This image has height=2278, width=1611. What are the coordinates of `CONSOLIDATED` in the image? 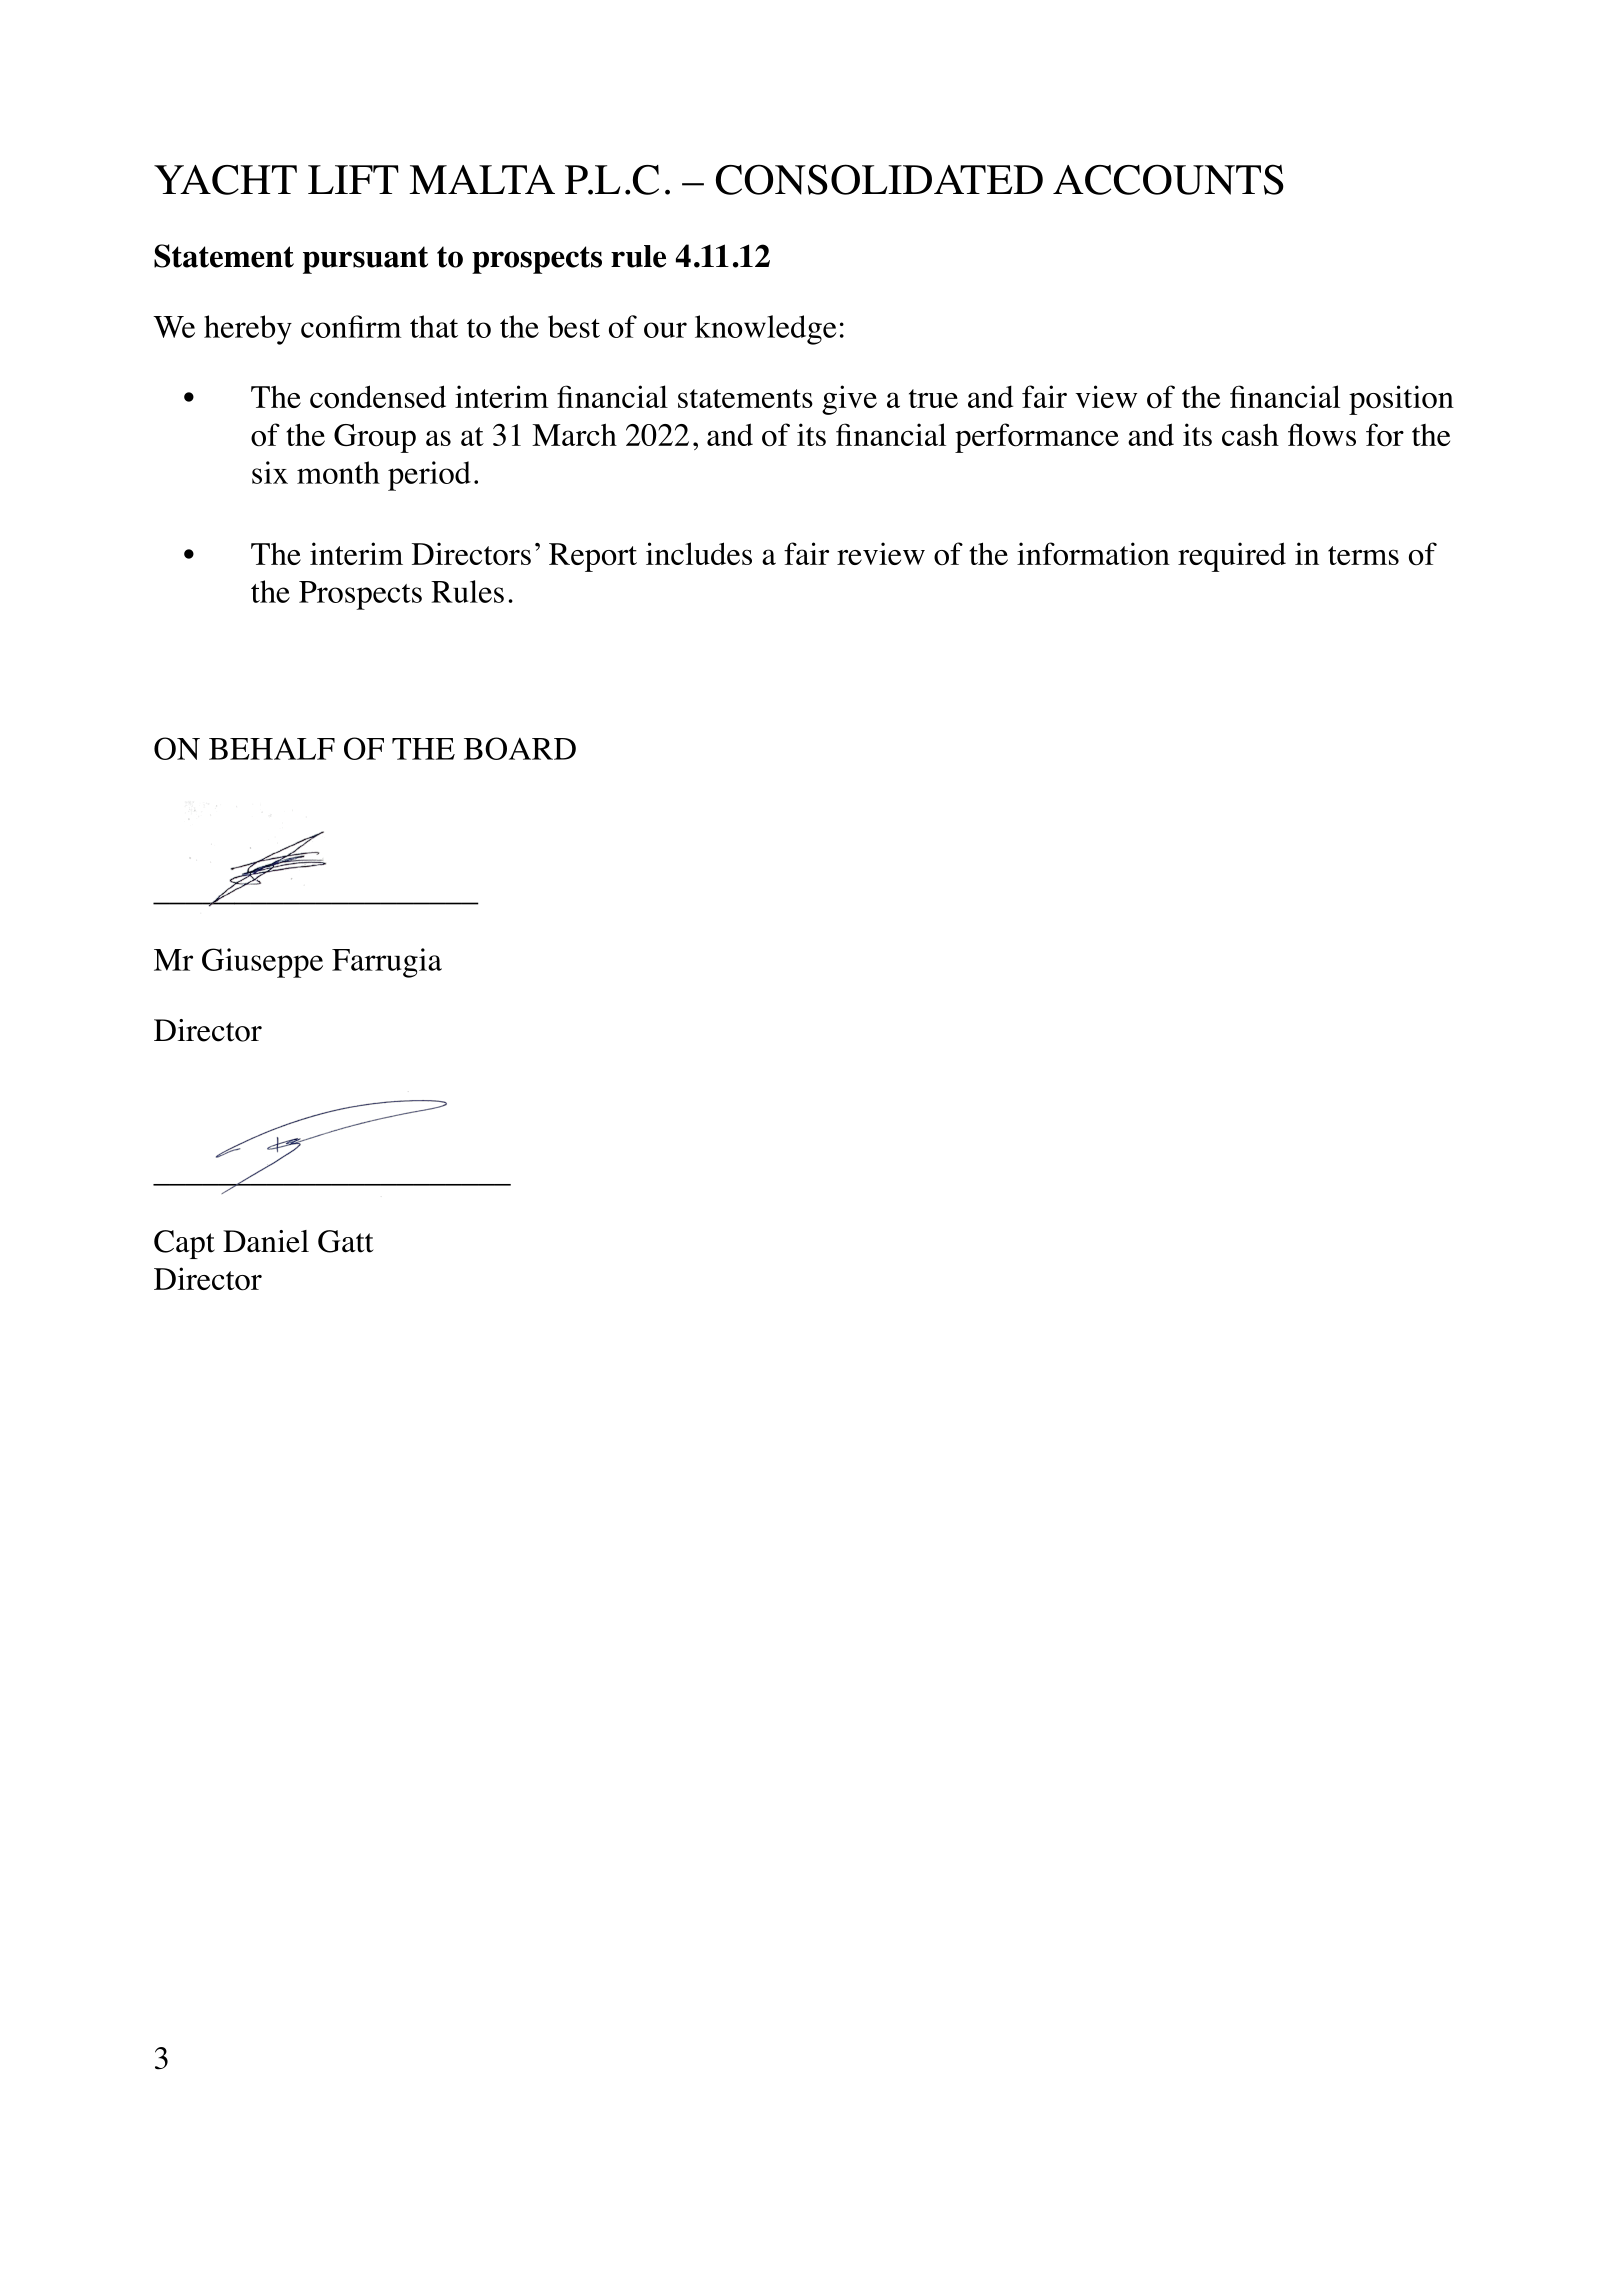 It's located at (879, 179).
